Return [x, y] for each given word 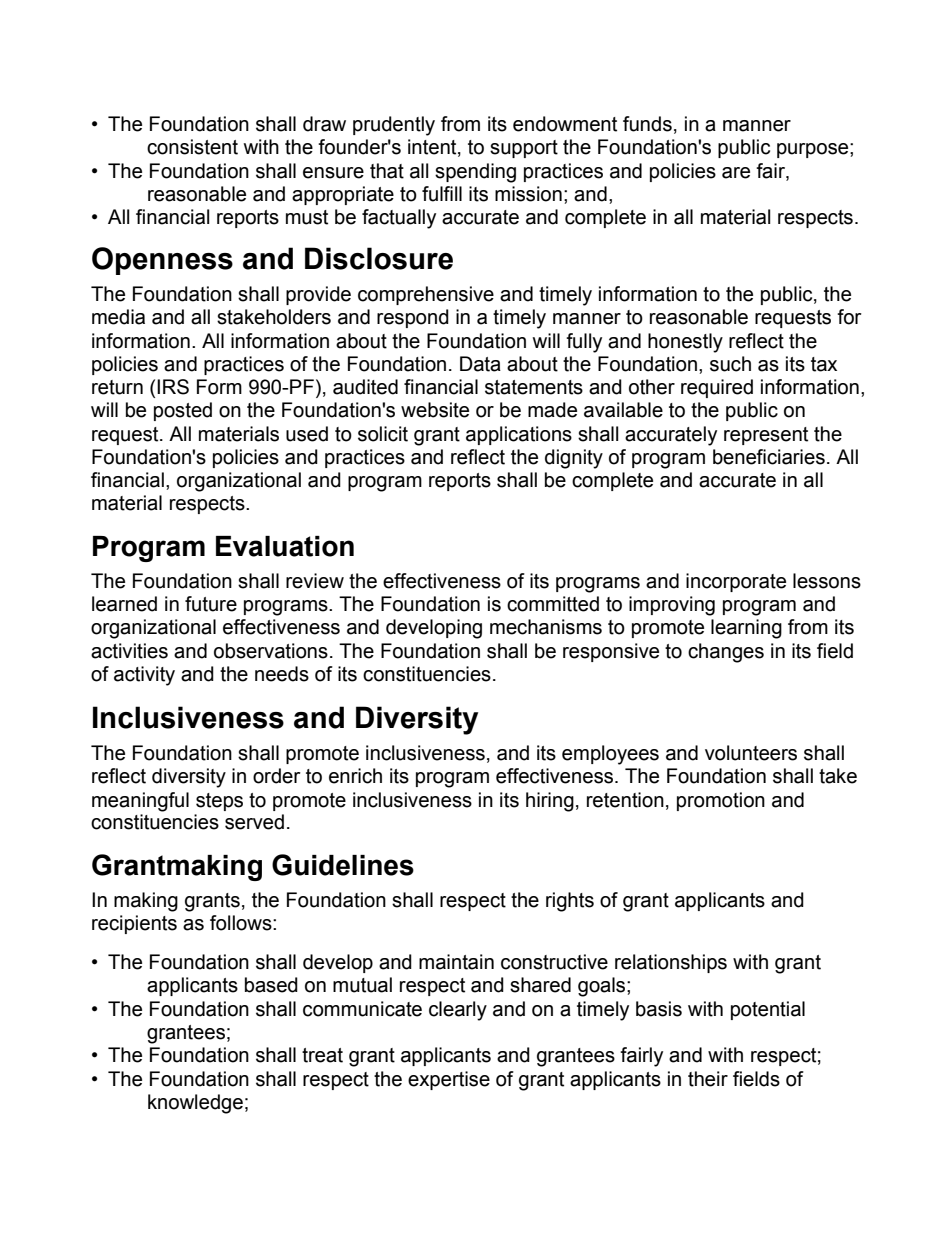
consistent [192, 147]
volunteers [751, 753]
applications [519, 435]
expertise [449, 1080]
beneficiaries [769, 457]
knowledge [195, 1104]
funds [647, 124]
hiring [550, 802]
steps [219, 802]
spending [475, 173]
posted [183, 411]
